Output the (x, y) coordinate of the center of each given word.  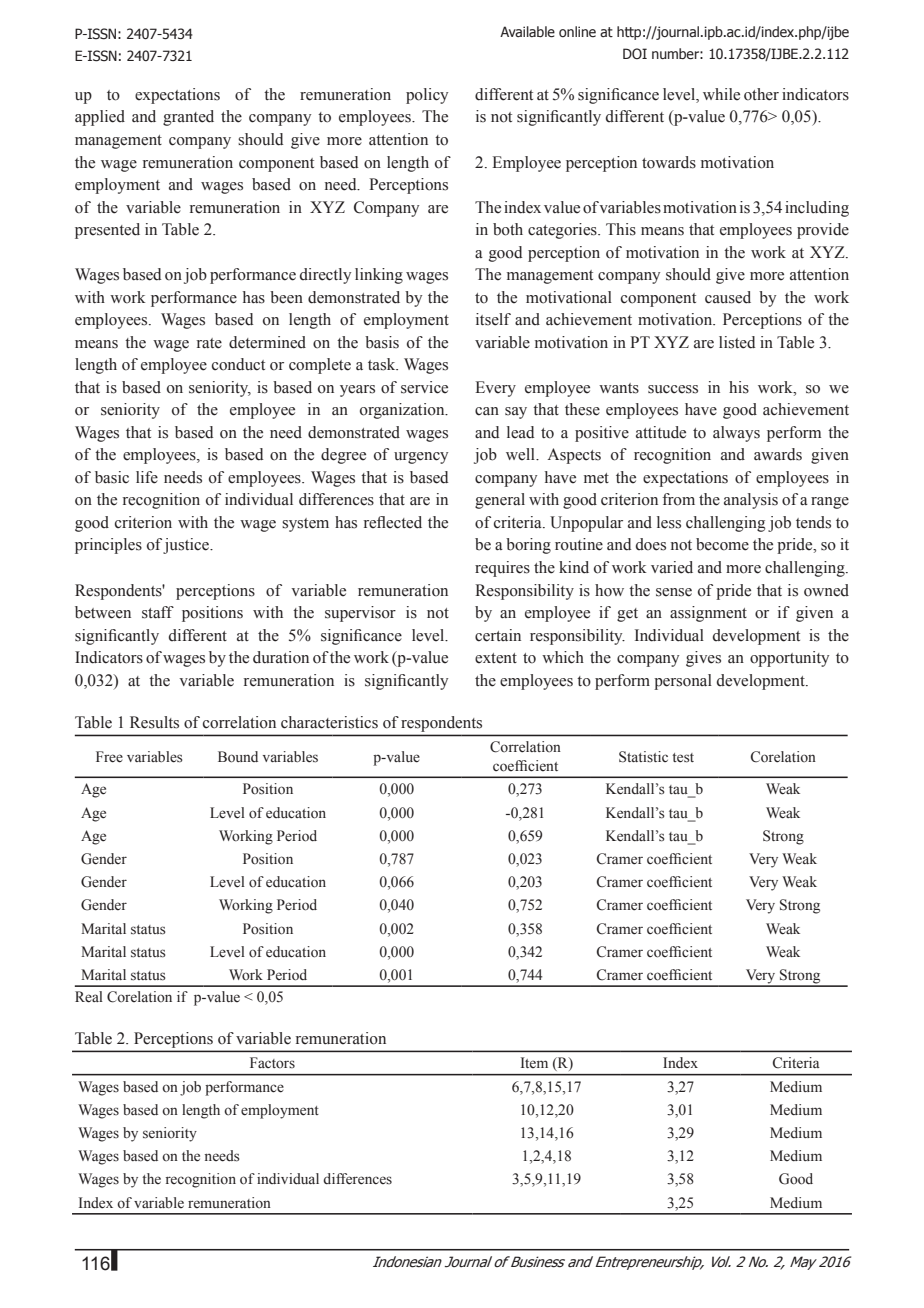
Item (534, 1062)
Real (89, 997)
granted (188, 118)
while (721, 94)
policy (427, 96)
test (683, 758)
